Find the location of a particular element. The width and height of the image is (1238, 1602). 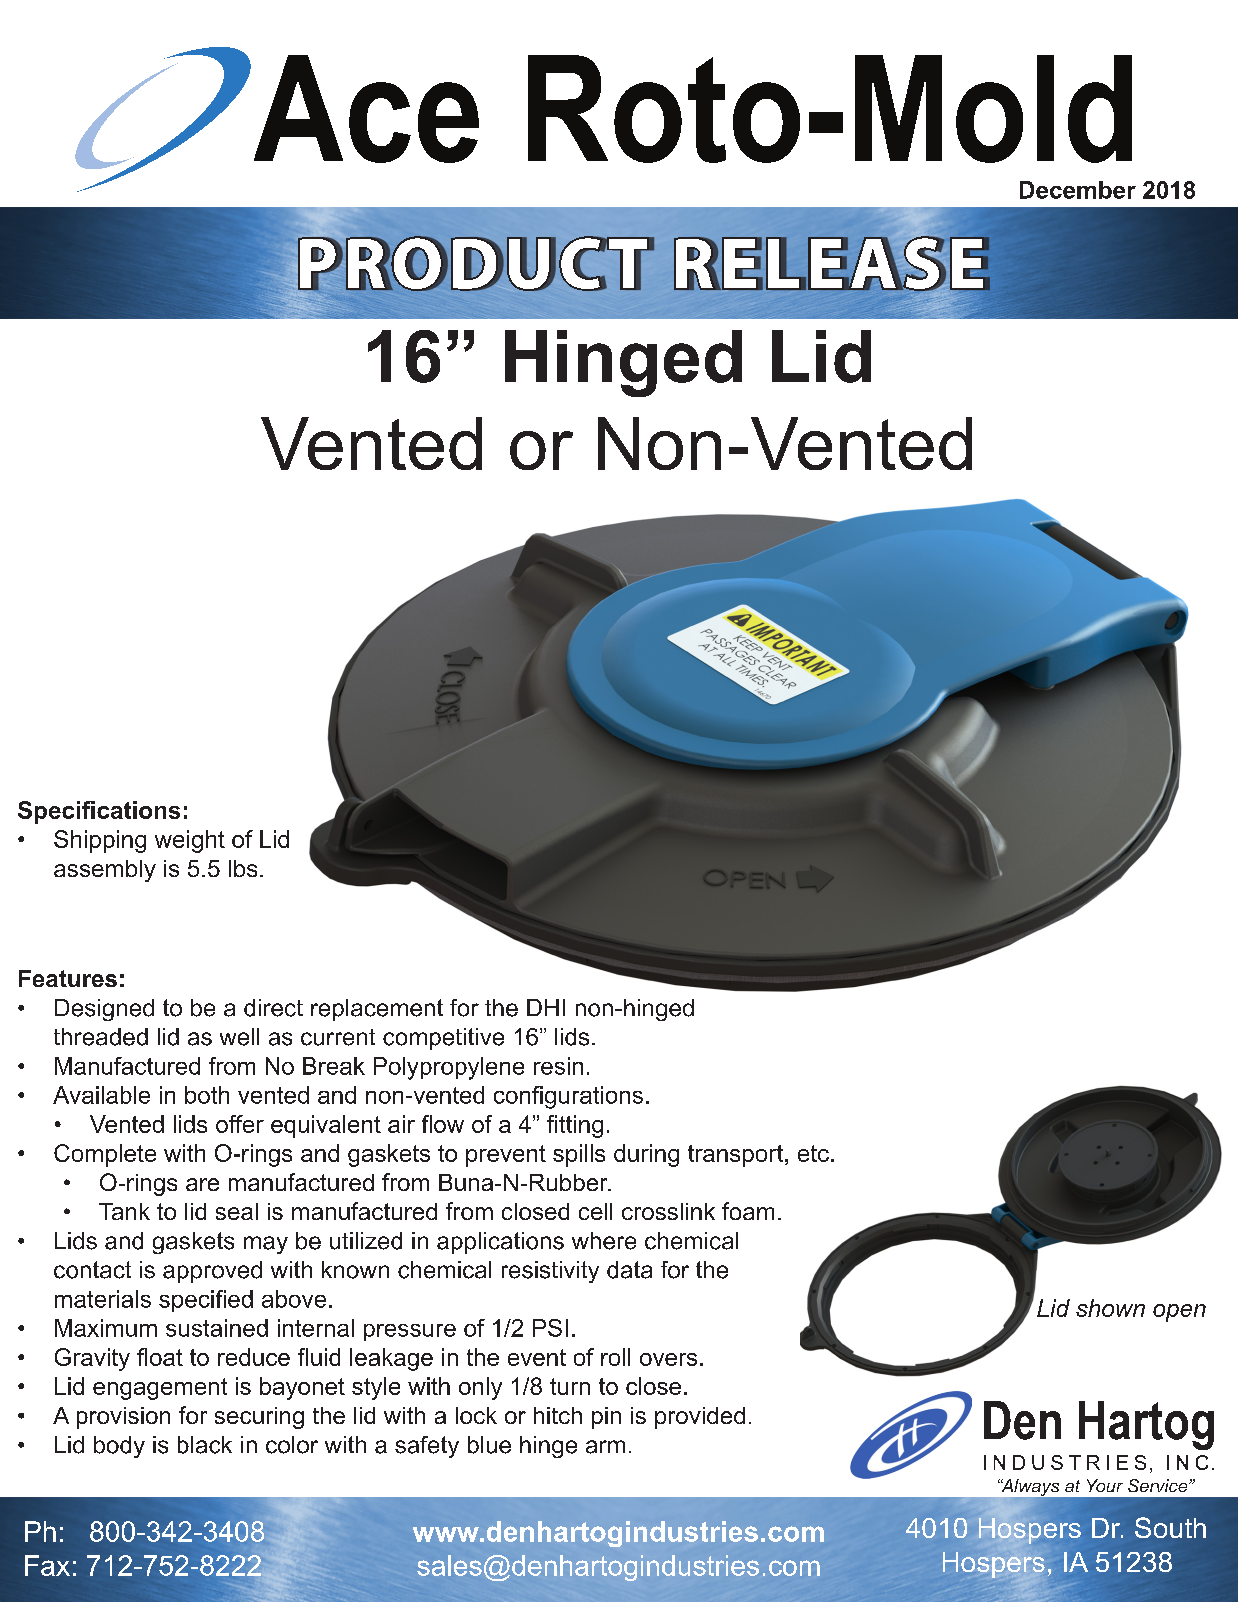

arm is located at coordinates (605, 1447).
